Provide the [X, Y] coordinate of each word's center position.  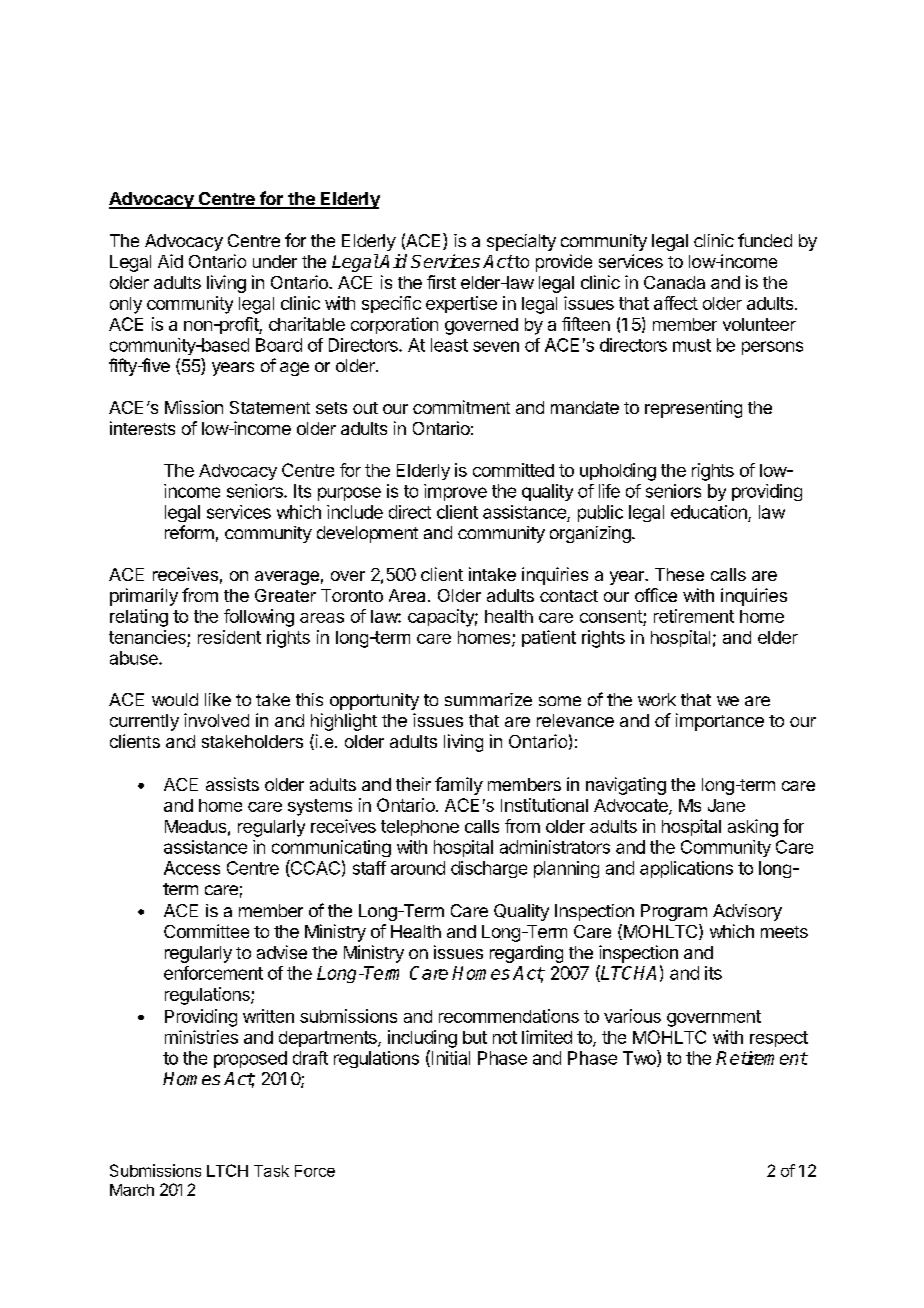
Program [674, 912]
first [441, 282]
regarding [526, 954]
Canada [674, 282]
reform [189, 532]
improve [455, 492]
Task [271, 1171]
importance [720, 722]
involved [216, 720]
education [709, 512]
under [275, 261]
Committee [206, 931]
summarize [488, 699]
